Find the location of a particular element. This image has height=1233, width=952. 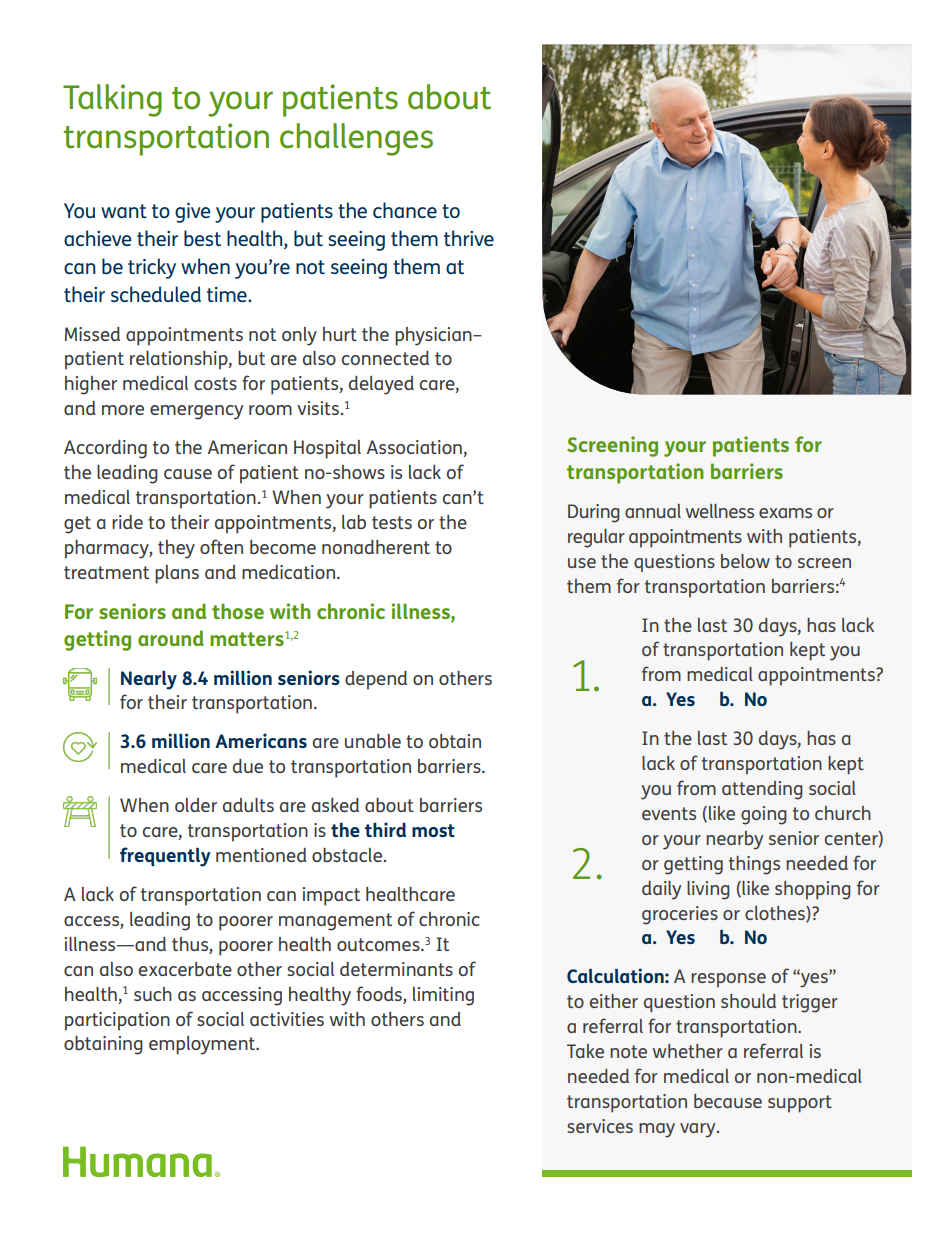

employment is located at coordinates (203, 1045).
